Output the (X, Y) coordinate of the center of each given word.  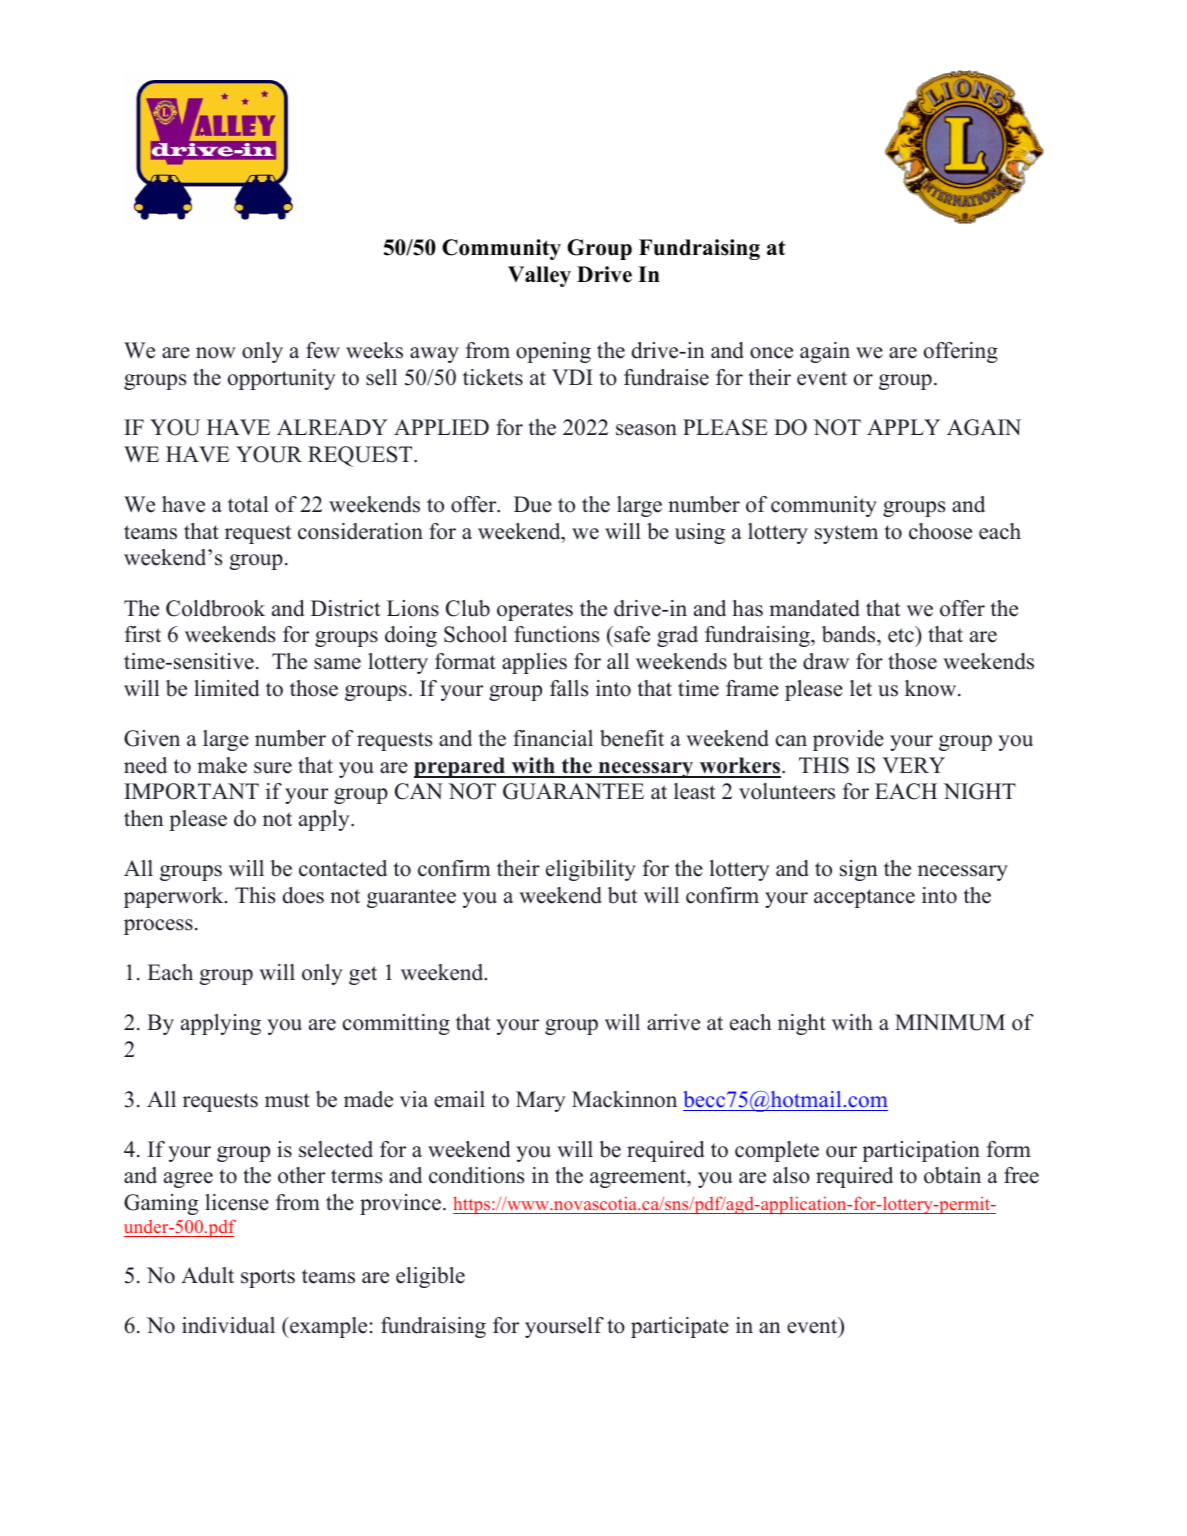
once (771, 353)
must (287, 1100)
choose (940, 531)
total (248, 504)
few (323, 350)
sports (268, 1278)
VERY (913, 765)
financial (553, 738)
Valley (539, 276)
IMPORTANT (191, 791)
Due (533, 504)
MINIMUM (950, 1022)
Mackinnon (624, 1099)
